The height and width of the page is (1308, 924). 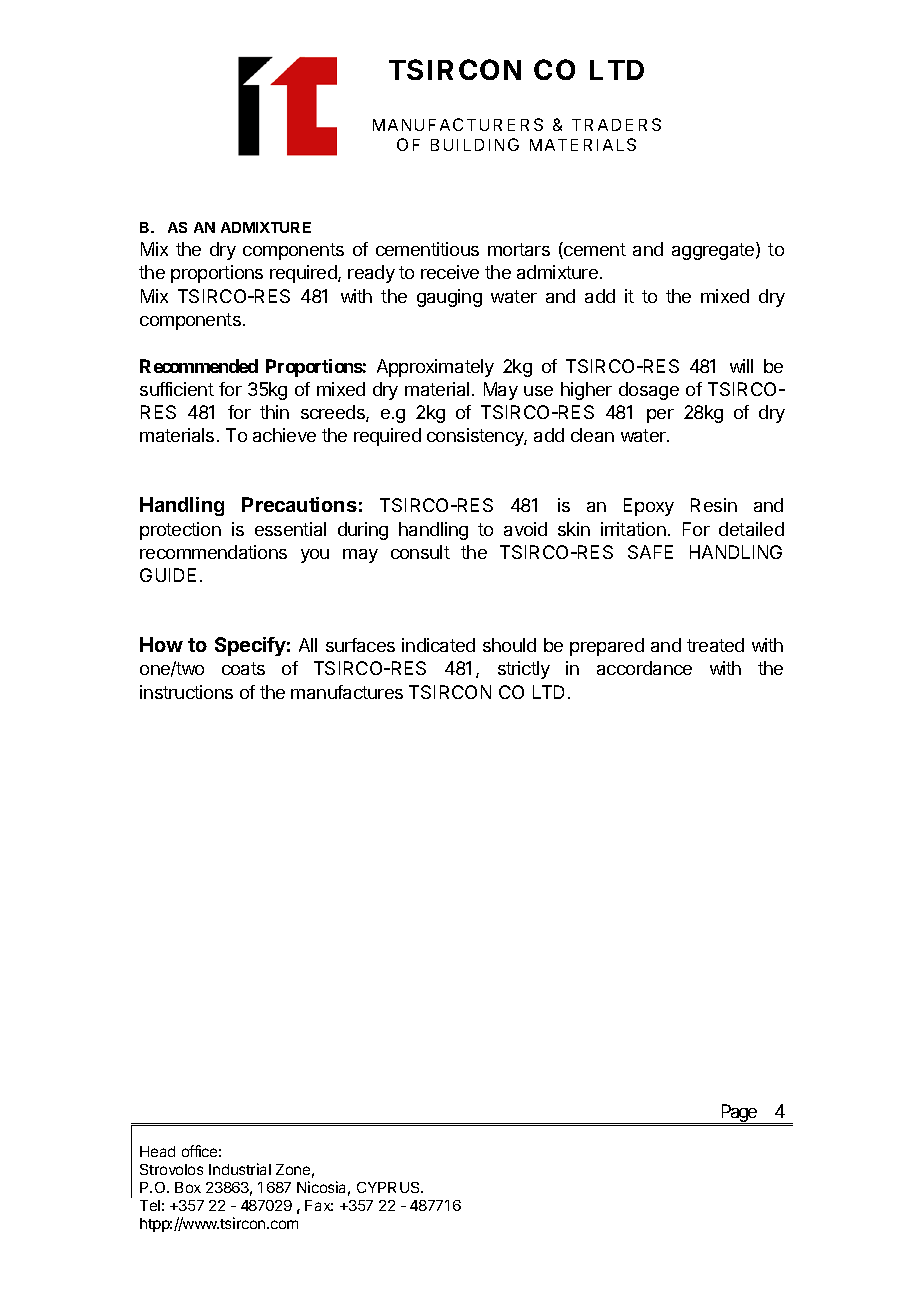 I want to click on Page, so click(x=738, y=1114).
